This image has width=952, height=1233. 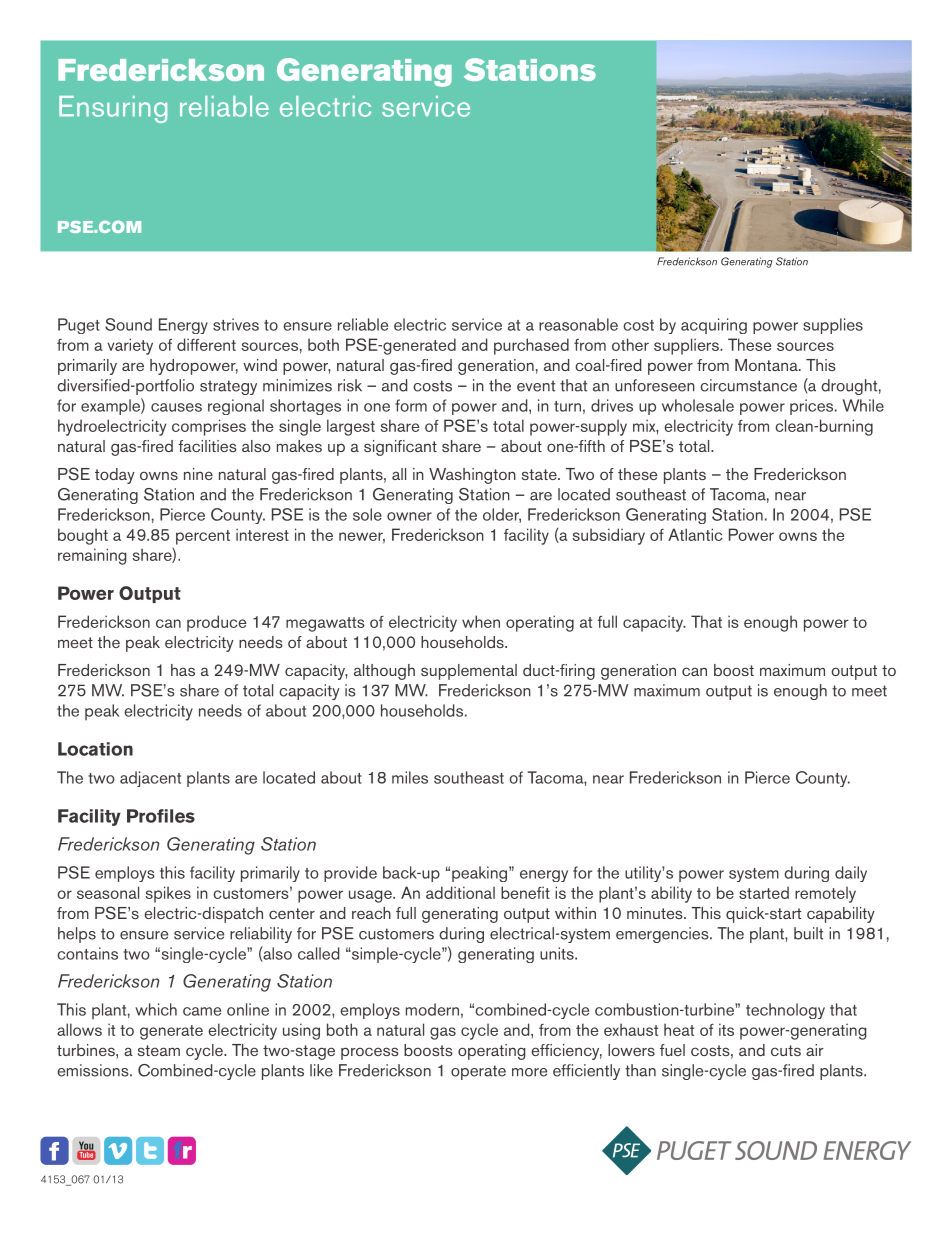 What do you see at coordinates (207, 446) in the image?
I see `facilities` at bounding box center [207, 446].
